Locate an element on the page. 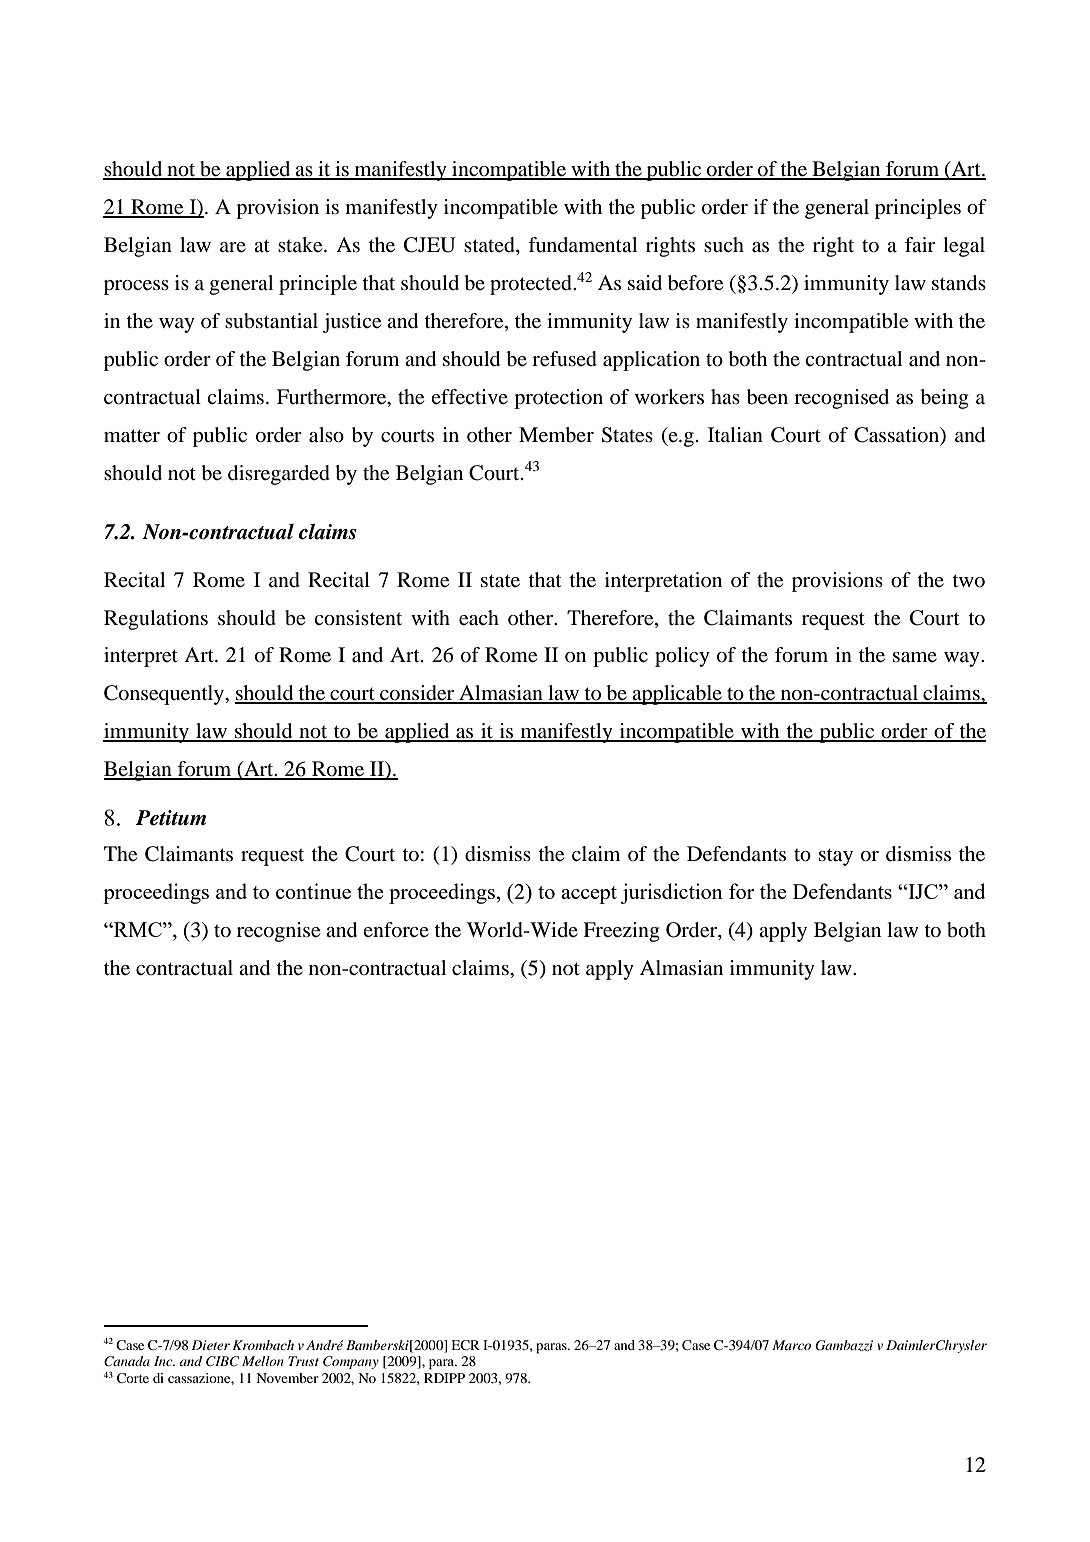 This image has height=1542, width=1090. two is located at coordinates (968, 581).
